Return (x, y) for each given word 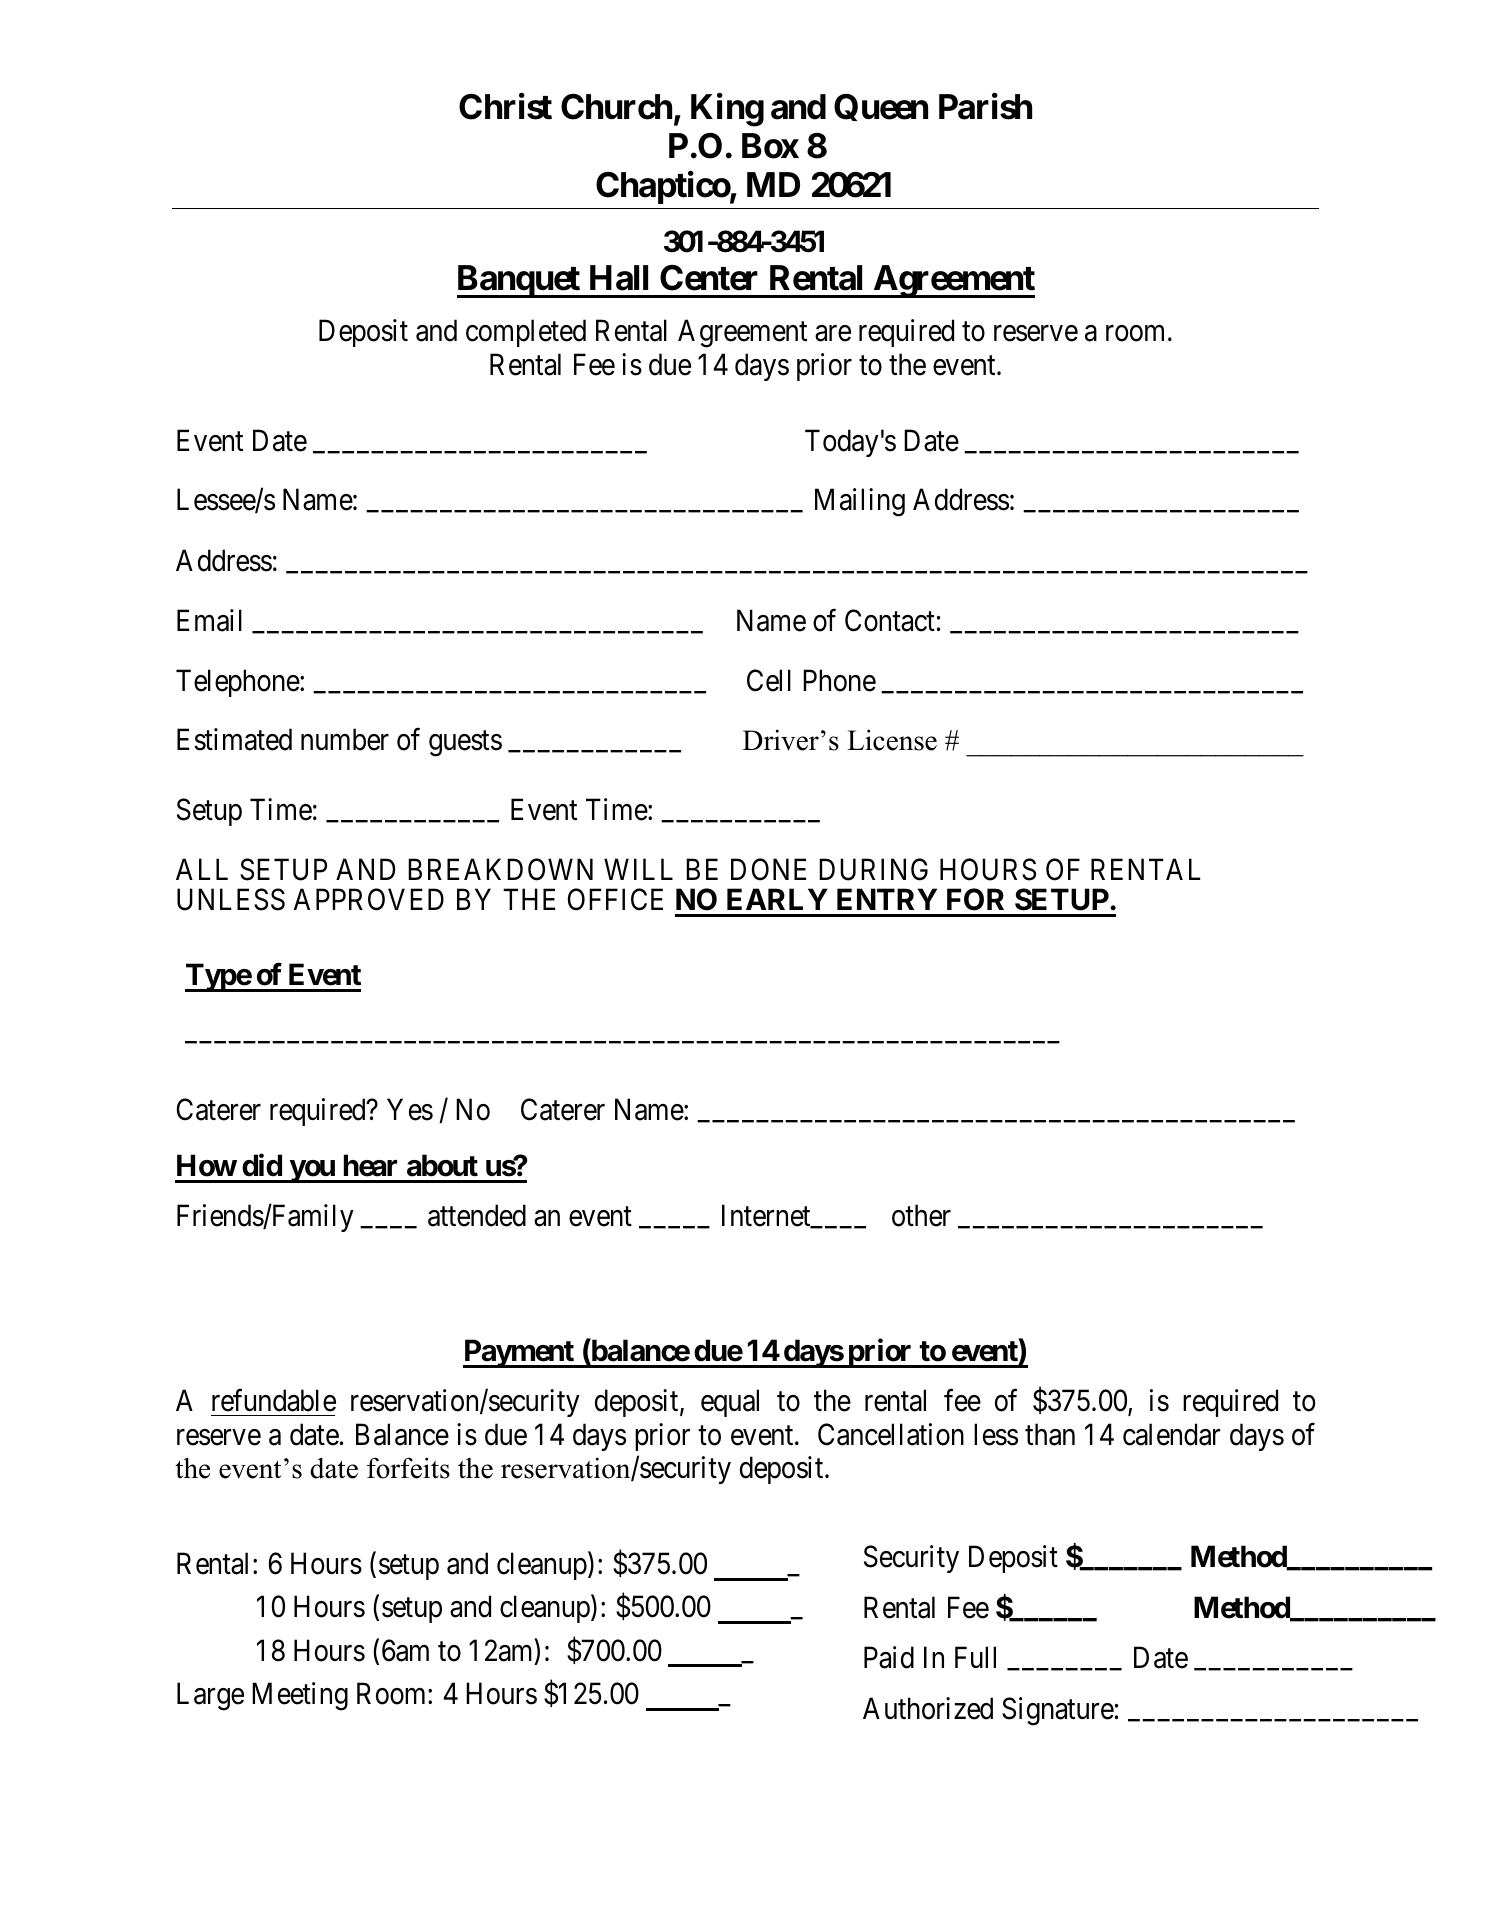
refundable (274, 1400)
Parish (985, 106)
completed (526, 333)
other (921, 1215)
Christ (505, 106)
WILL (638, 869)
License (892, 740)
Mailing (860, 503)
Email (209, 620)
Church (616, 107)
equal (730, 1403)
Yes (410, 1109)
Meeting (300, 1696)
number (345, 740)
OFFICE (615, 900)
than (1050, 1434)
